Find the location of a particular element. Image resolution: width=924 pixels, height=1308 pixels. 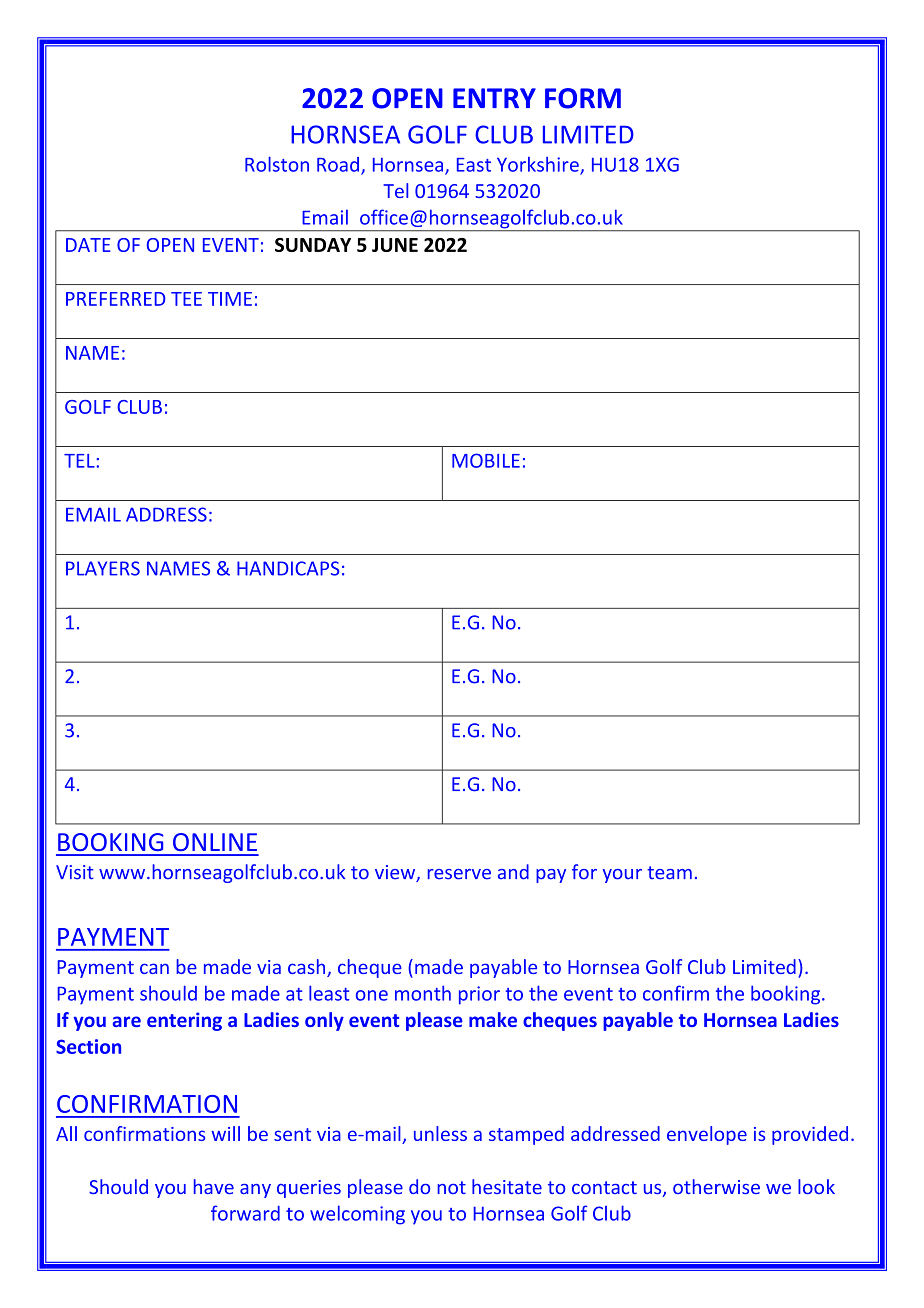

ENTRY is located at coordinates (494, 98).
